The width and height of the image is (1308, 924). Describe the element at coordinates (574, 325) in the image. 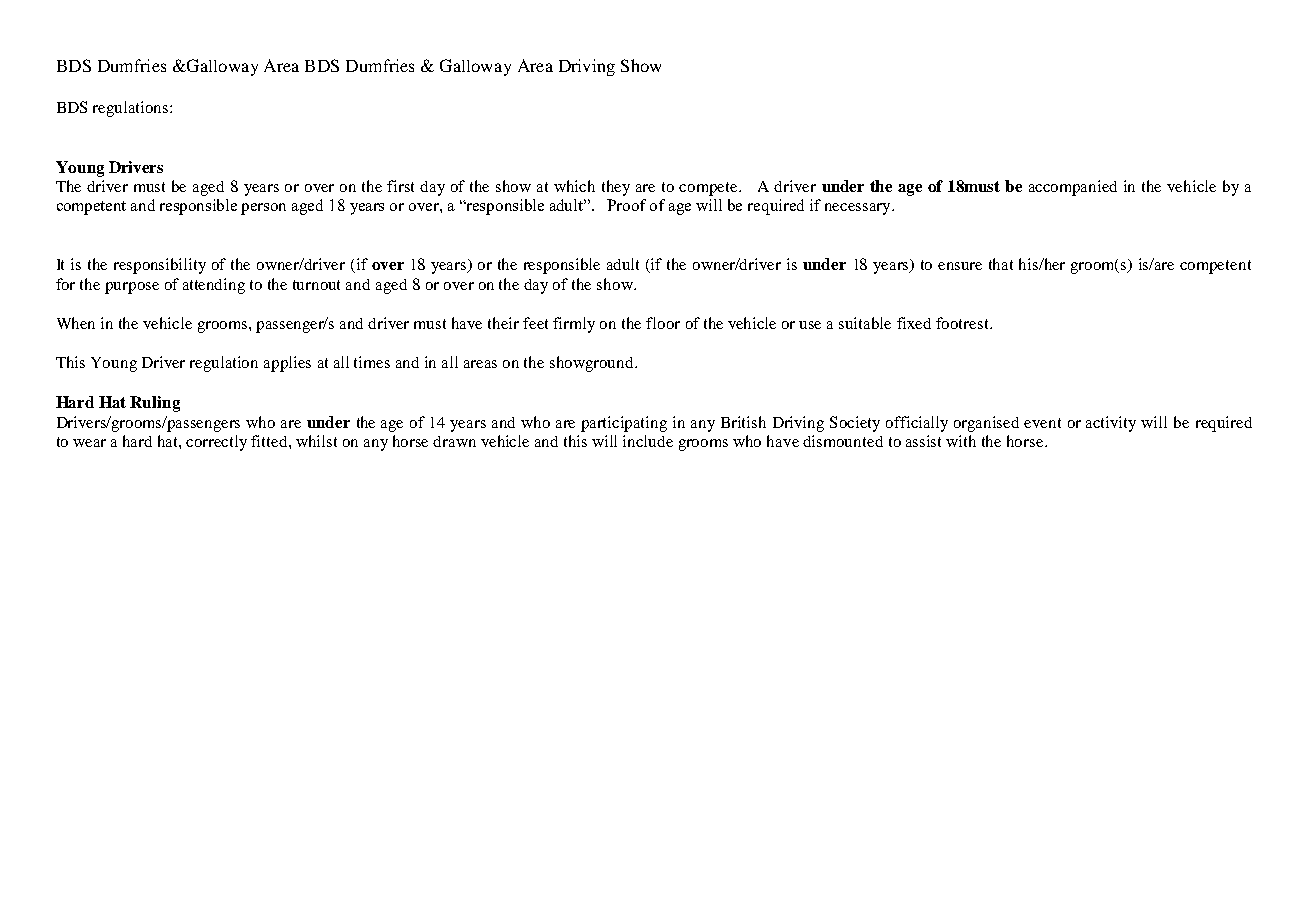

I see `firmly` at that location.
